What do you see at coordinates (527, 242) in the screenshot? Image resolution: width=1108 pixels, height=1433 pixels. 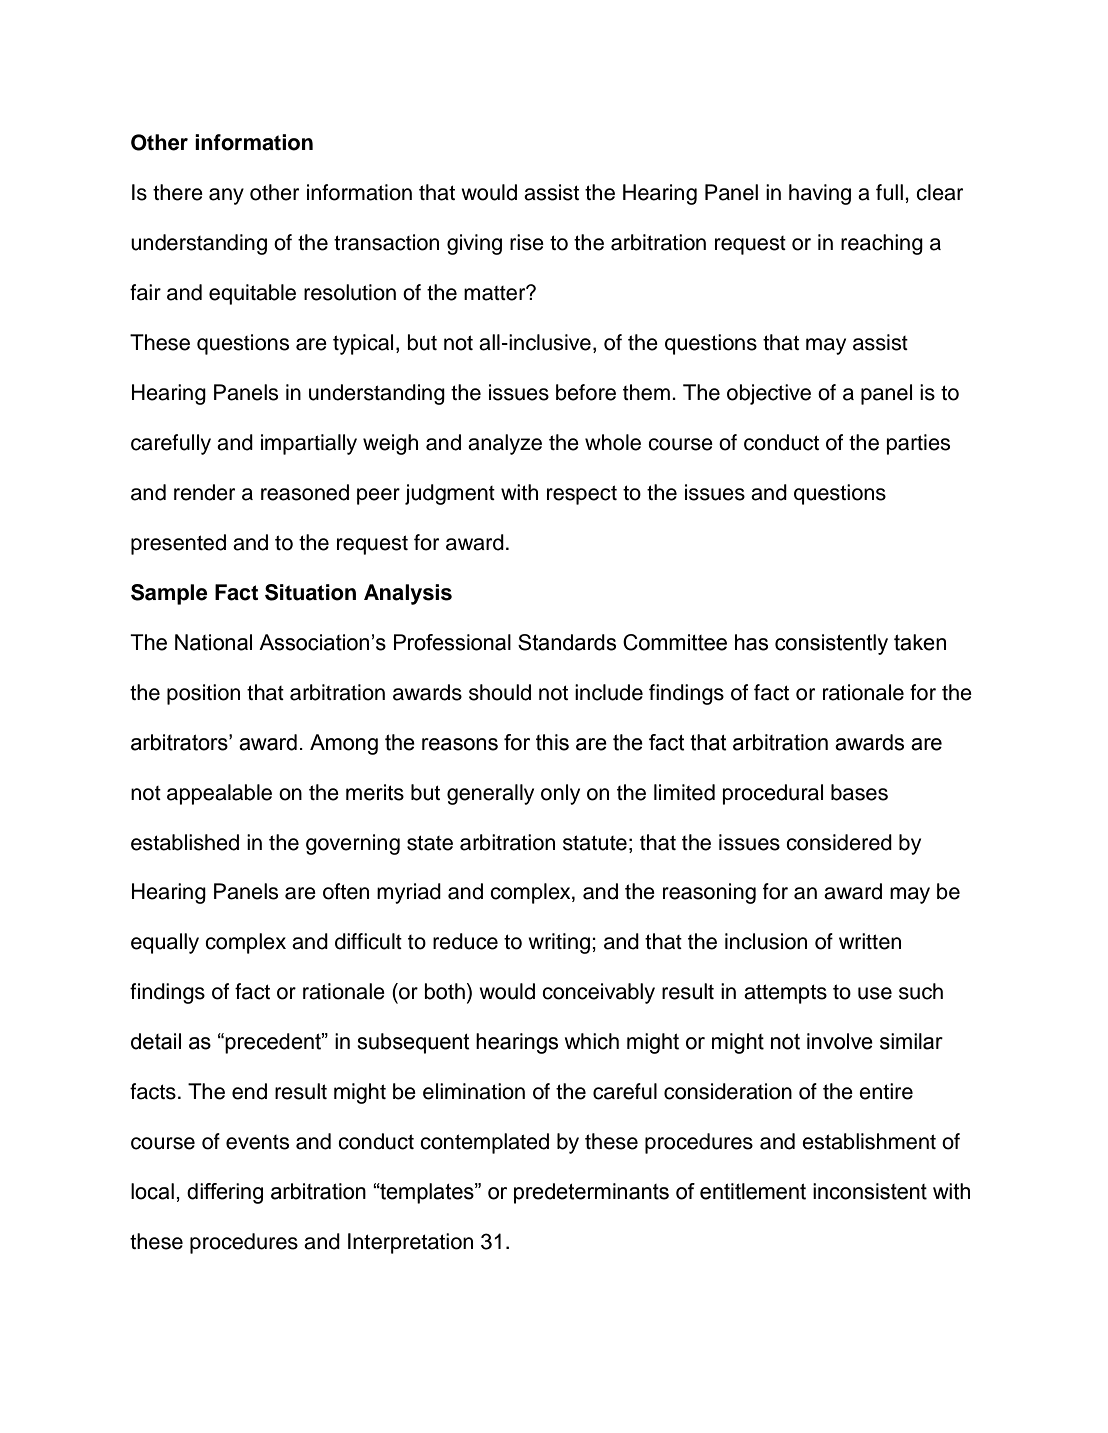 I see `rise` at bounding box center [527, 242].
